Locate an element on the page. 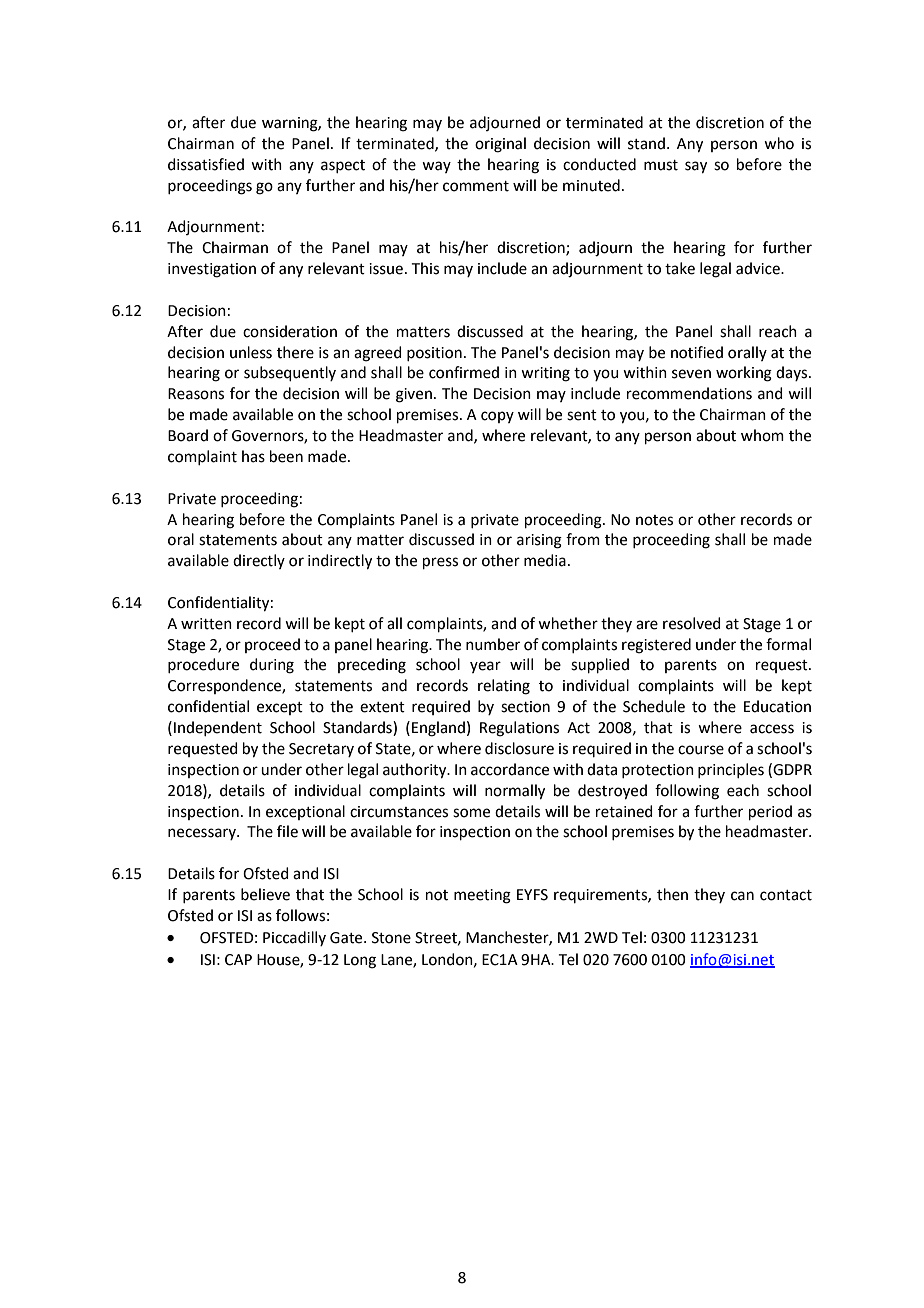  disclosure is located at coordinates (519, 748).
